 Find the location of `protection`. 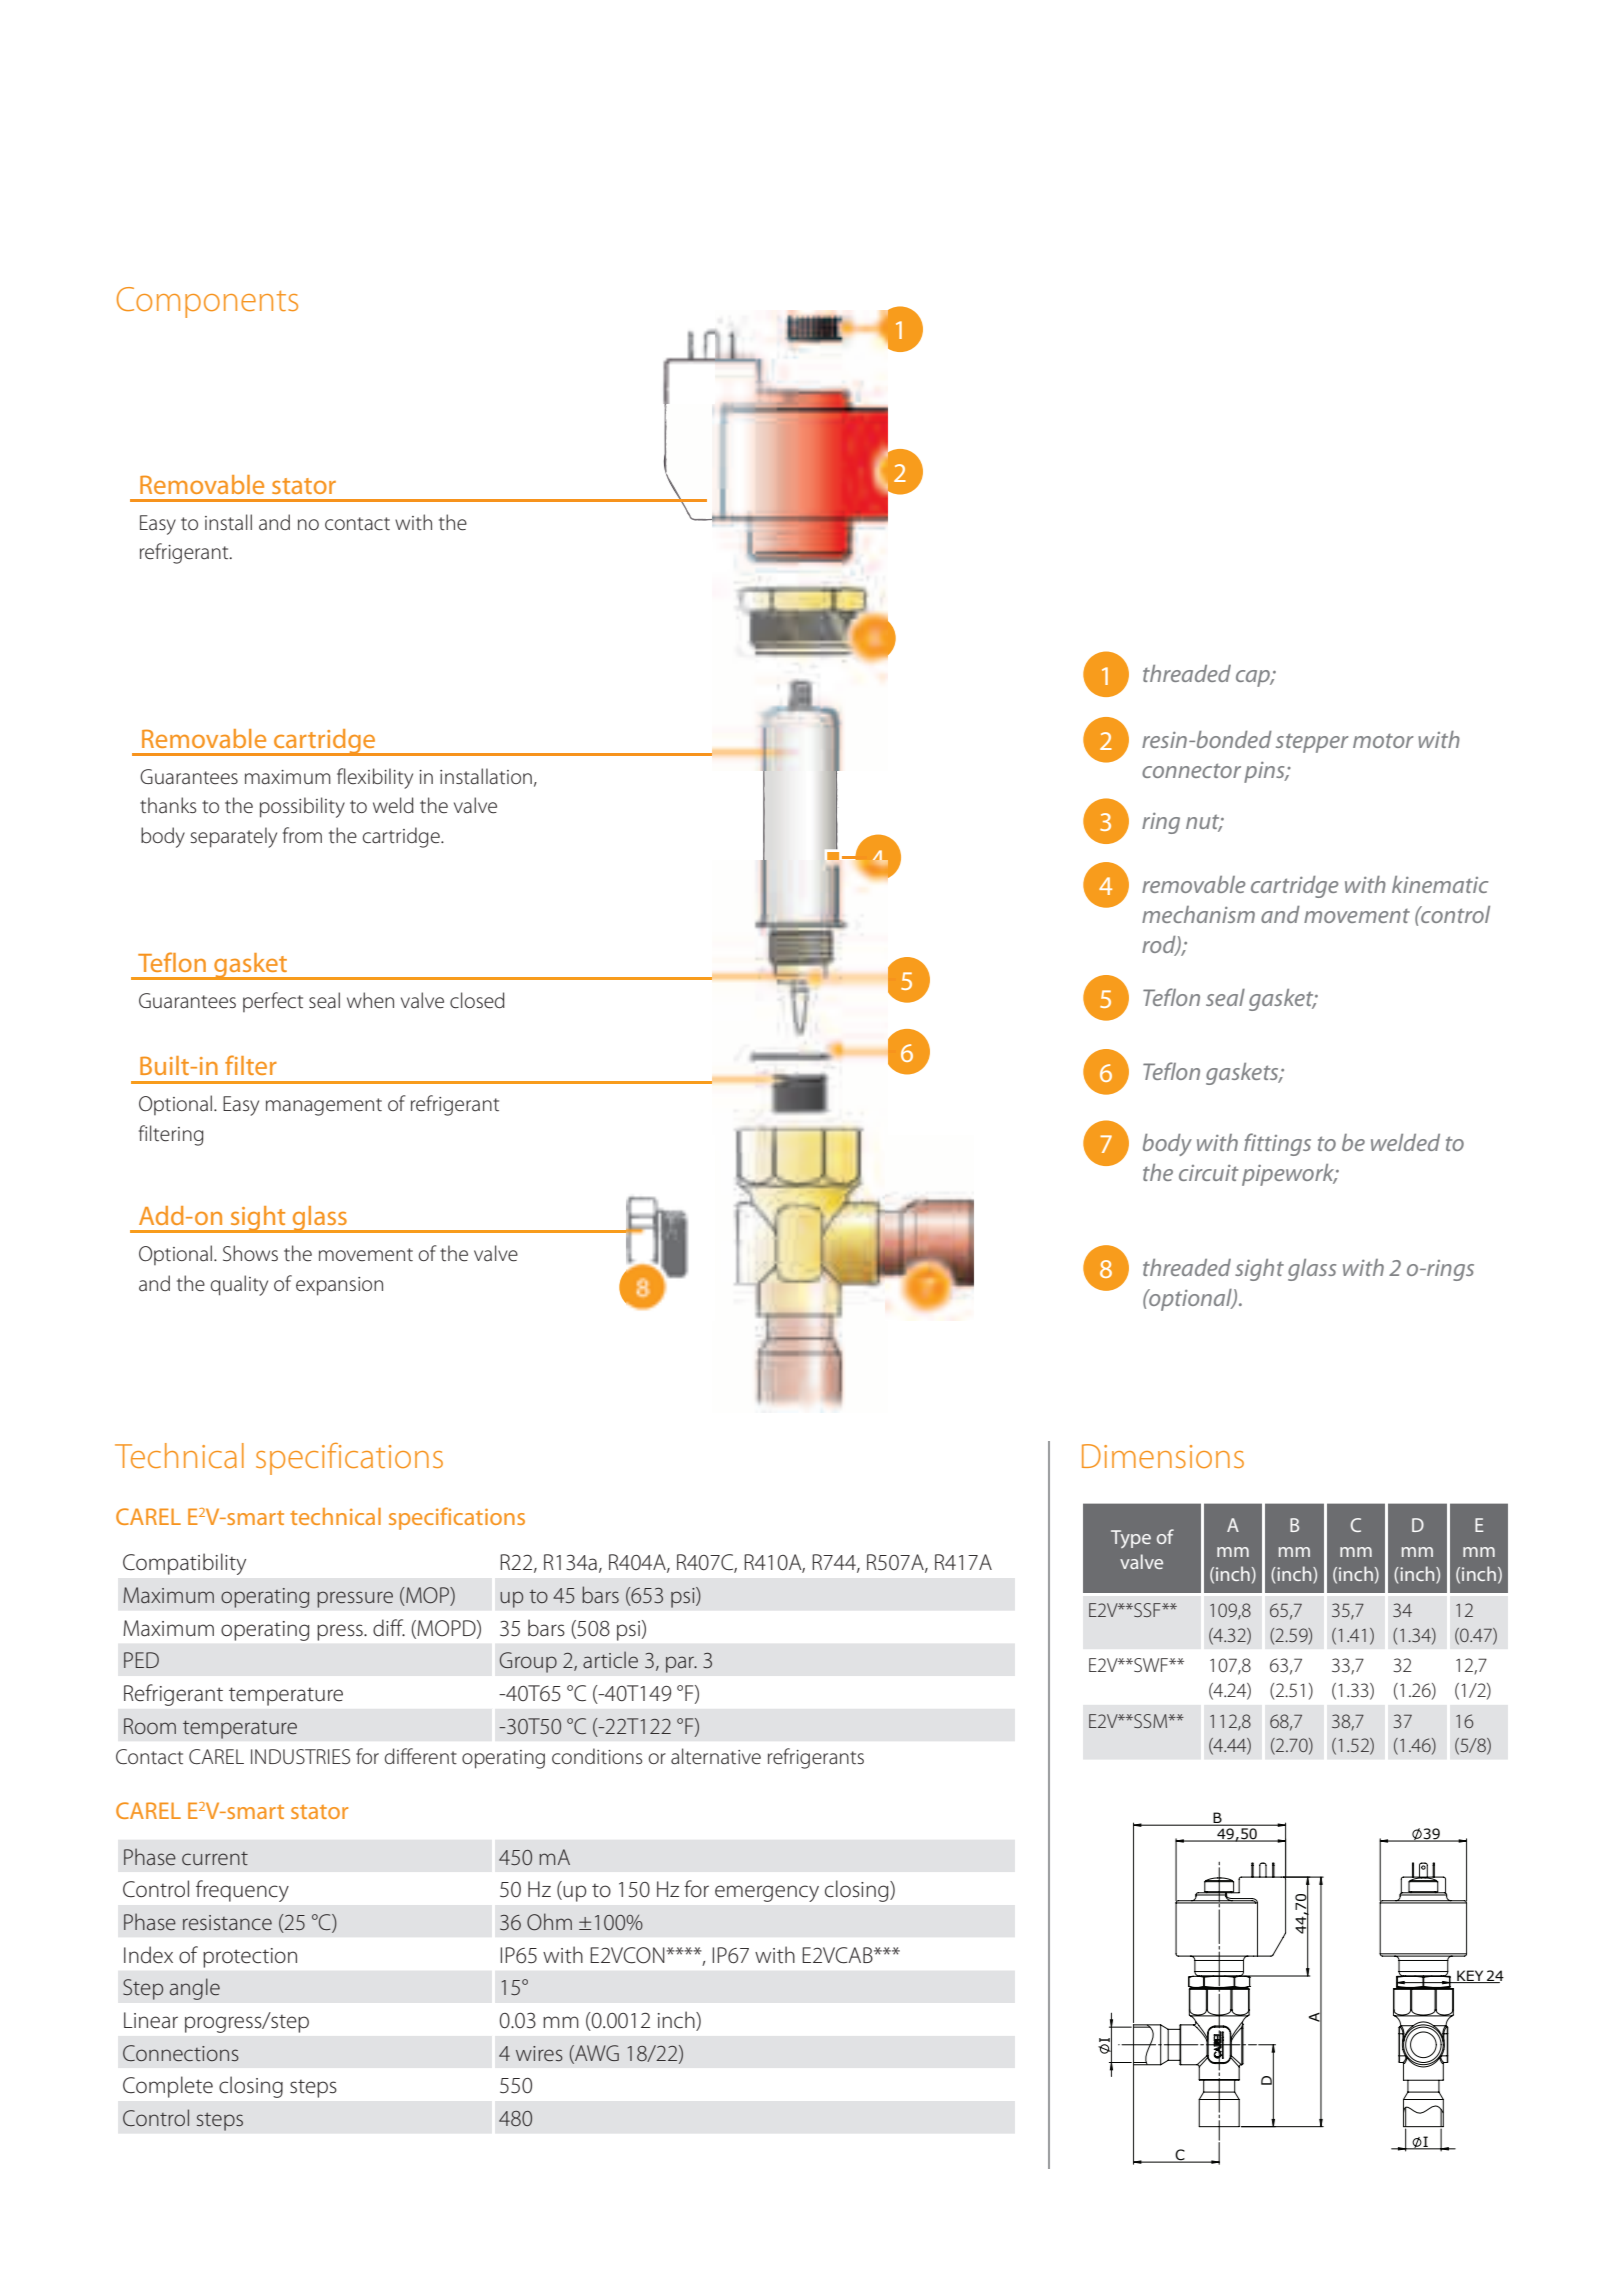

protection is located at coordinates (250, 1958).
